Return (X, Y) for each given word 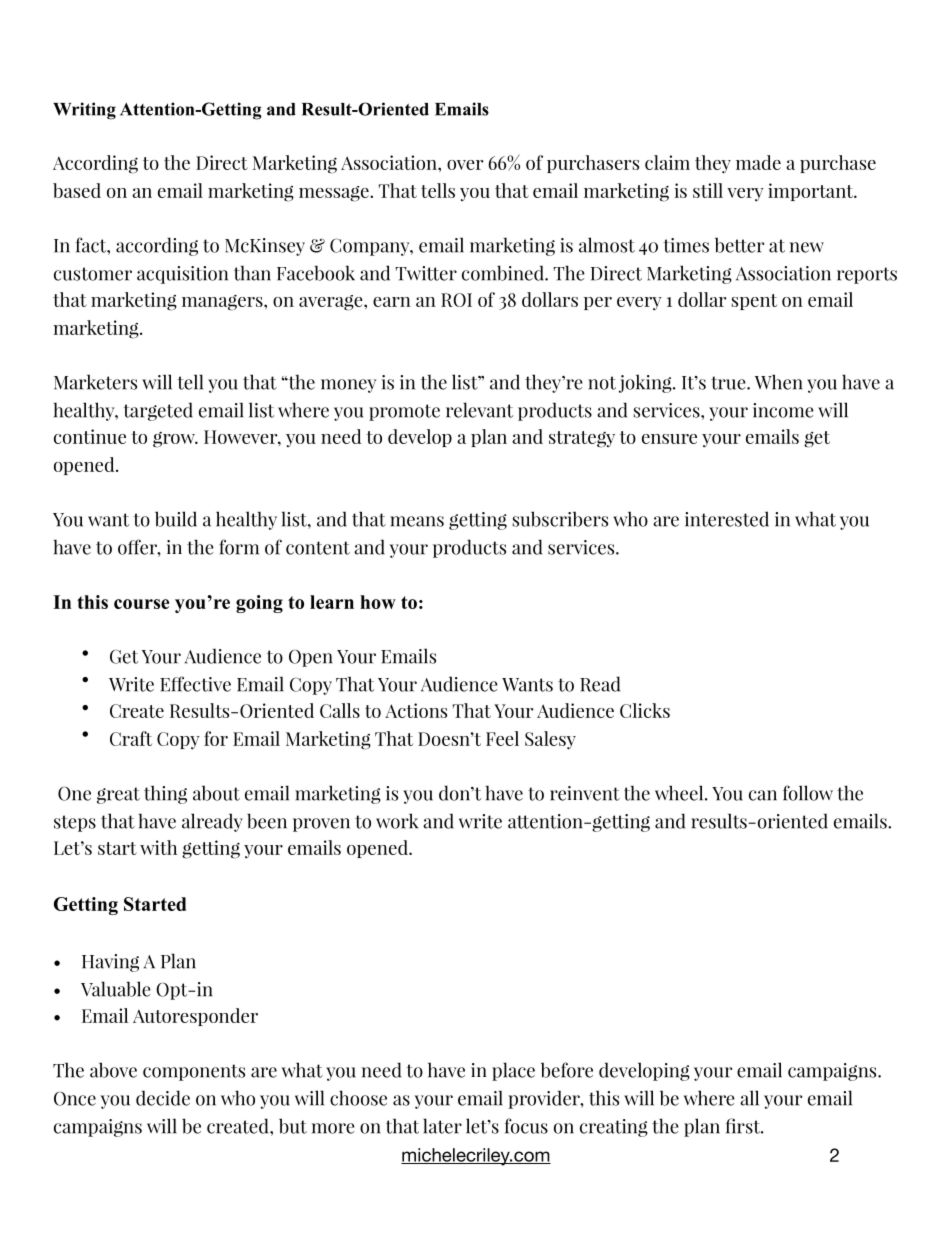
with (158, 847)
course (141, 604)
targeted (158, 411)
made (758, 162)
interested (727, 519)
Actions (416, 710)
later (442, 1126)
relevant (479, 410)
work (397, 821)
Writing (84, 111)
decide (163, 1098)
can (763, 795)
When (779, 382)
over (465, 165)
